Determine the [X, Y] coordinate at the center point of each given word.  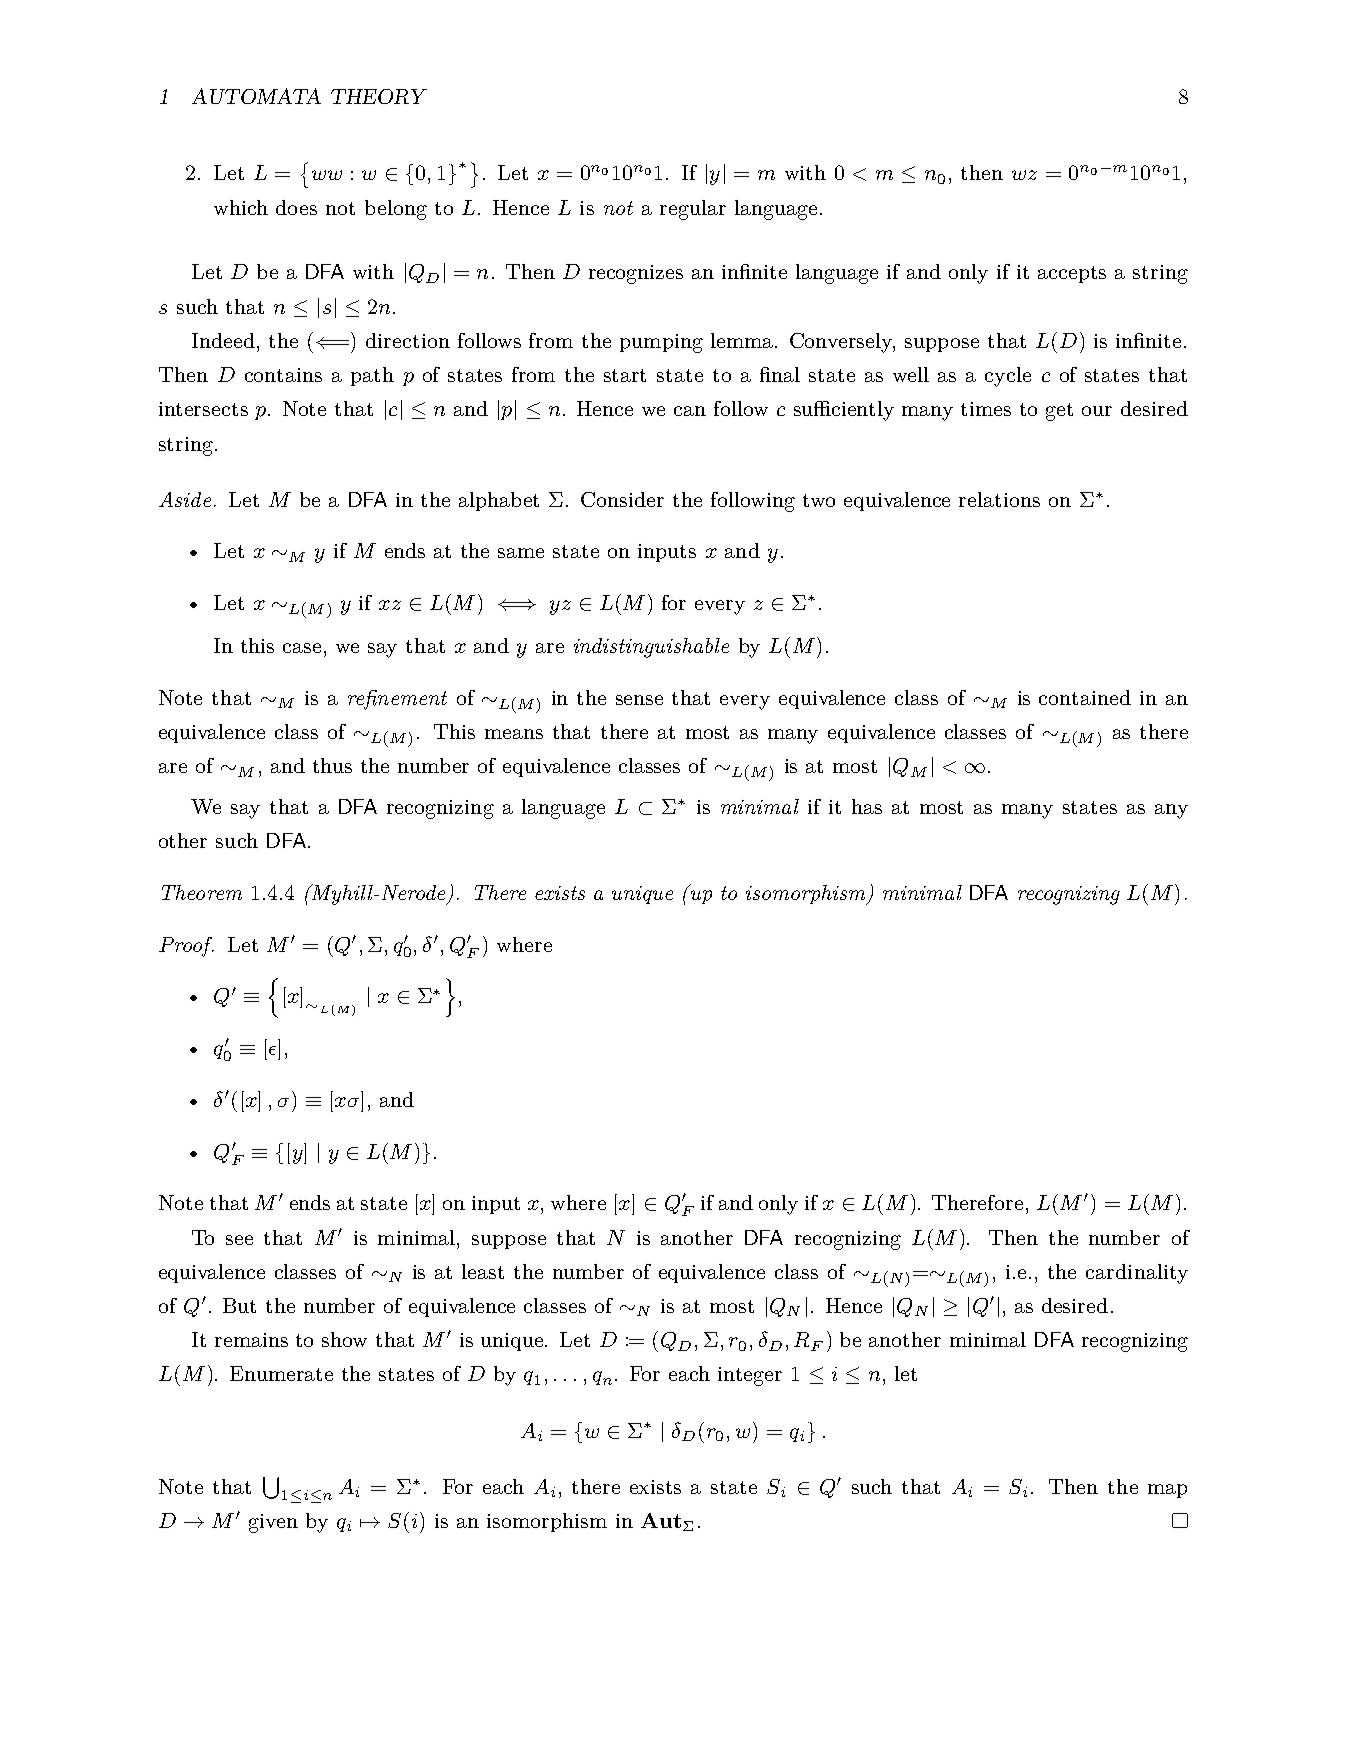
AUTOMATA [256, 96]
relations [999, 499]
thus [332, 765]
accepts [1072, 274]
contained [1085, 697]
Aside [185, 499]
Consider [622, 499]
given [273, 1523]
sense [639, 700]
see [239, 1240]
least [483, 1271]
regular [693, 210]
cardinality [1137, 1274]
